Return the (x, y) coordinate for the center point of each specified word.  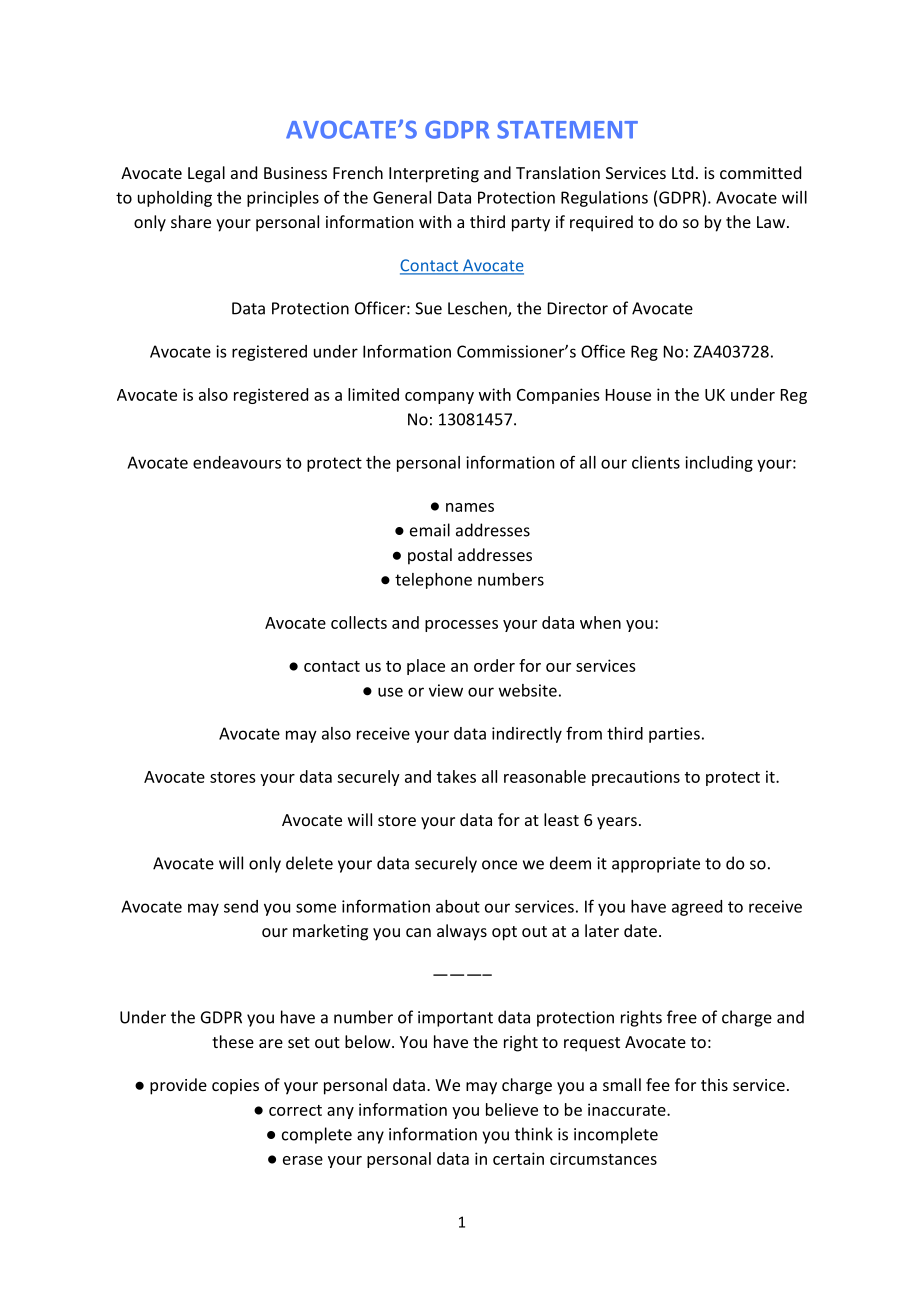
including (719, 464)
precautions (636, 778)
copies (235, 1087)
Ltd (682, 172)
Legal (206, 174)
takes (456, 776)
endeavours (237, 462)
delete (309, 863)
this (714, 1084)
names (470, 507)
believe (512, 1109)
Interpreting (434, 175)
